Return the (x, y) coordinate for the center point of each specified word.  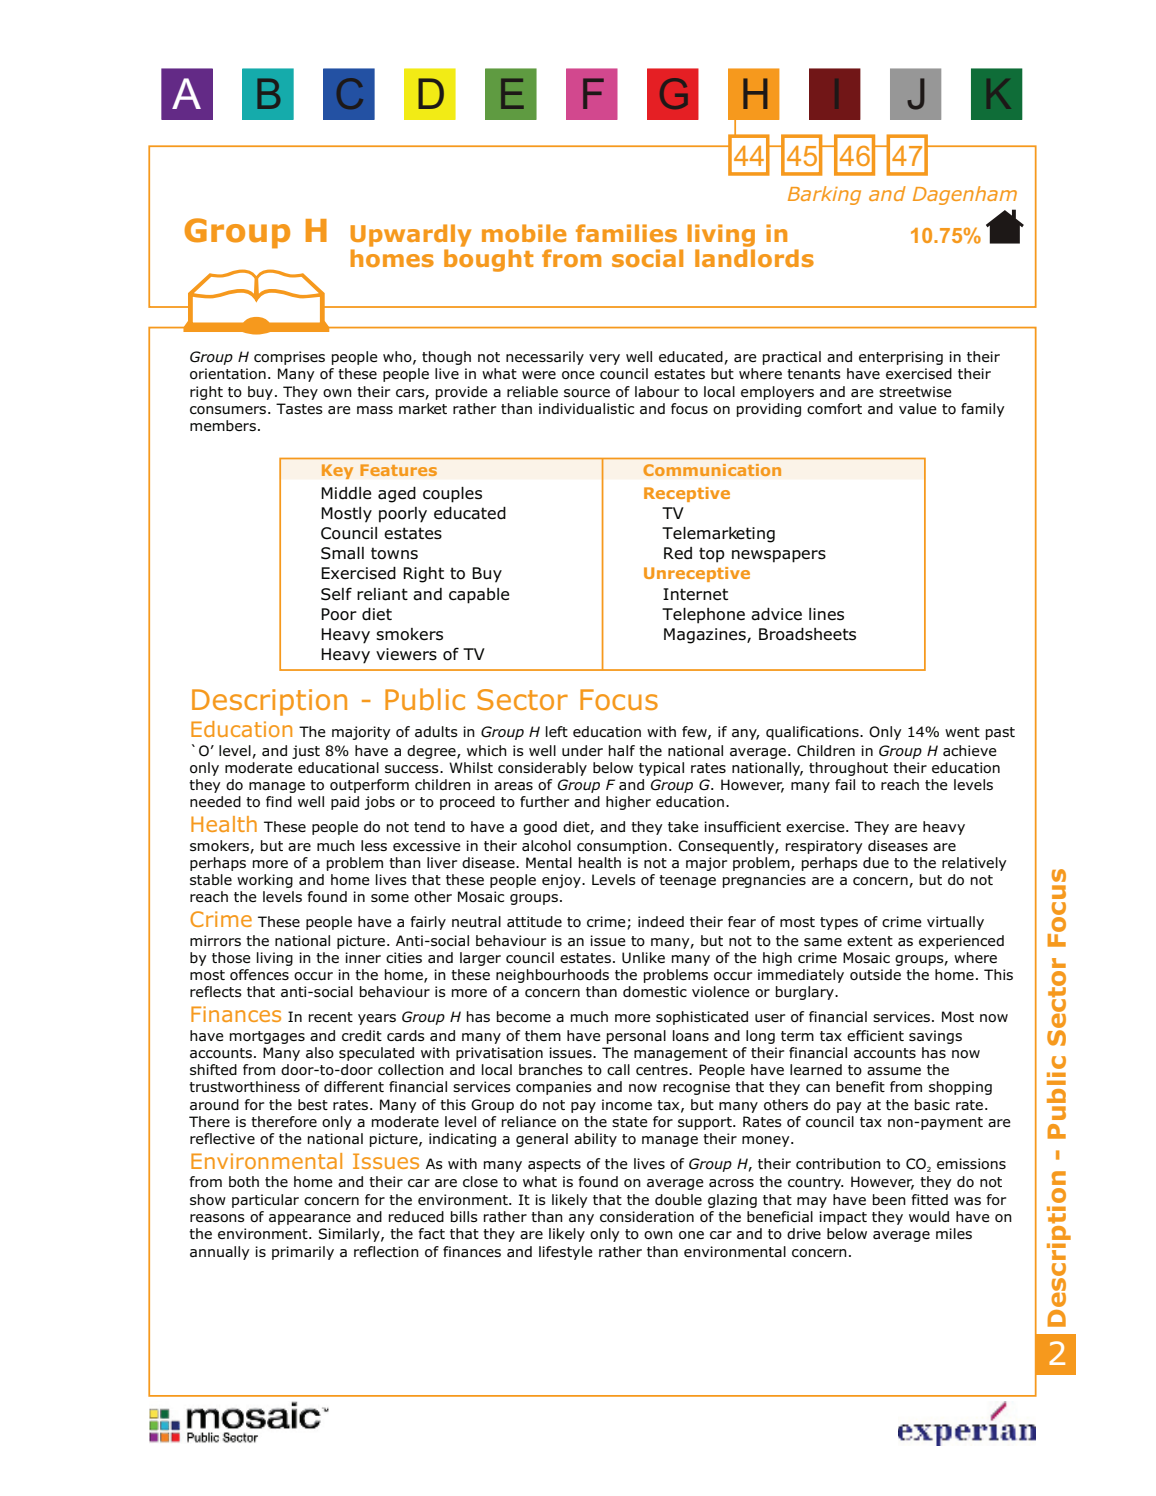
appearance (310, 1219)
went (962, 732)
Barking (824, 195)
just (306, 752)
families (626, 233)
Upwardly (410, 235)
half (622, 750)
